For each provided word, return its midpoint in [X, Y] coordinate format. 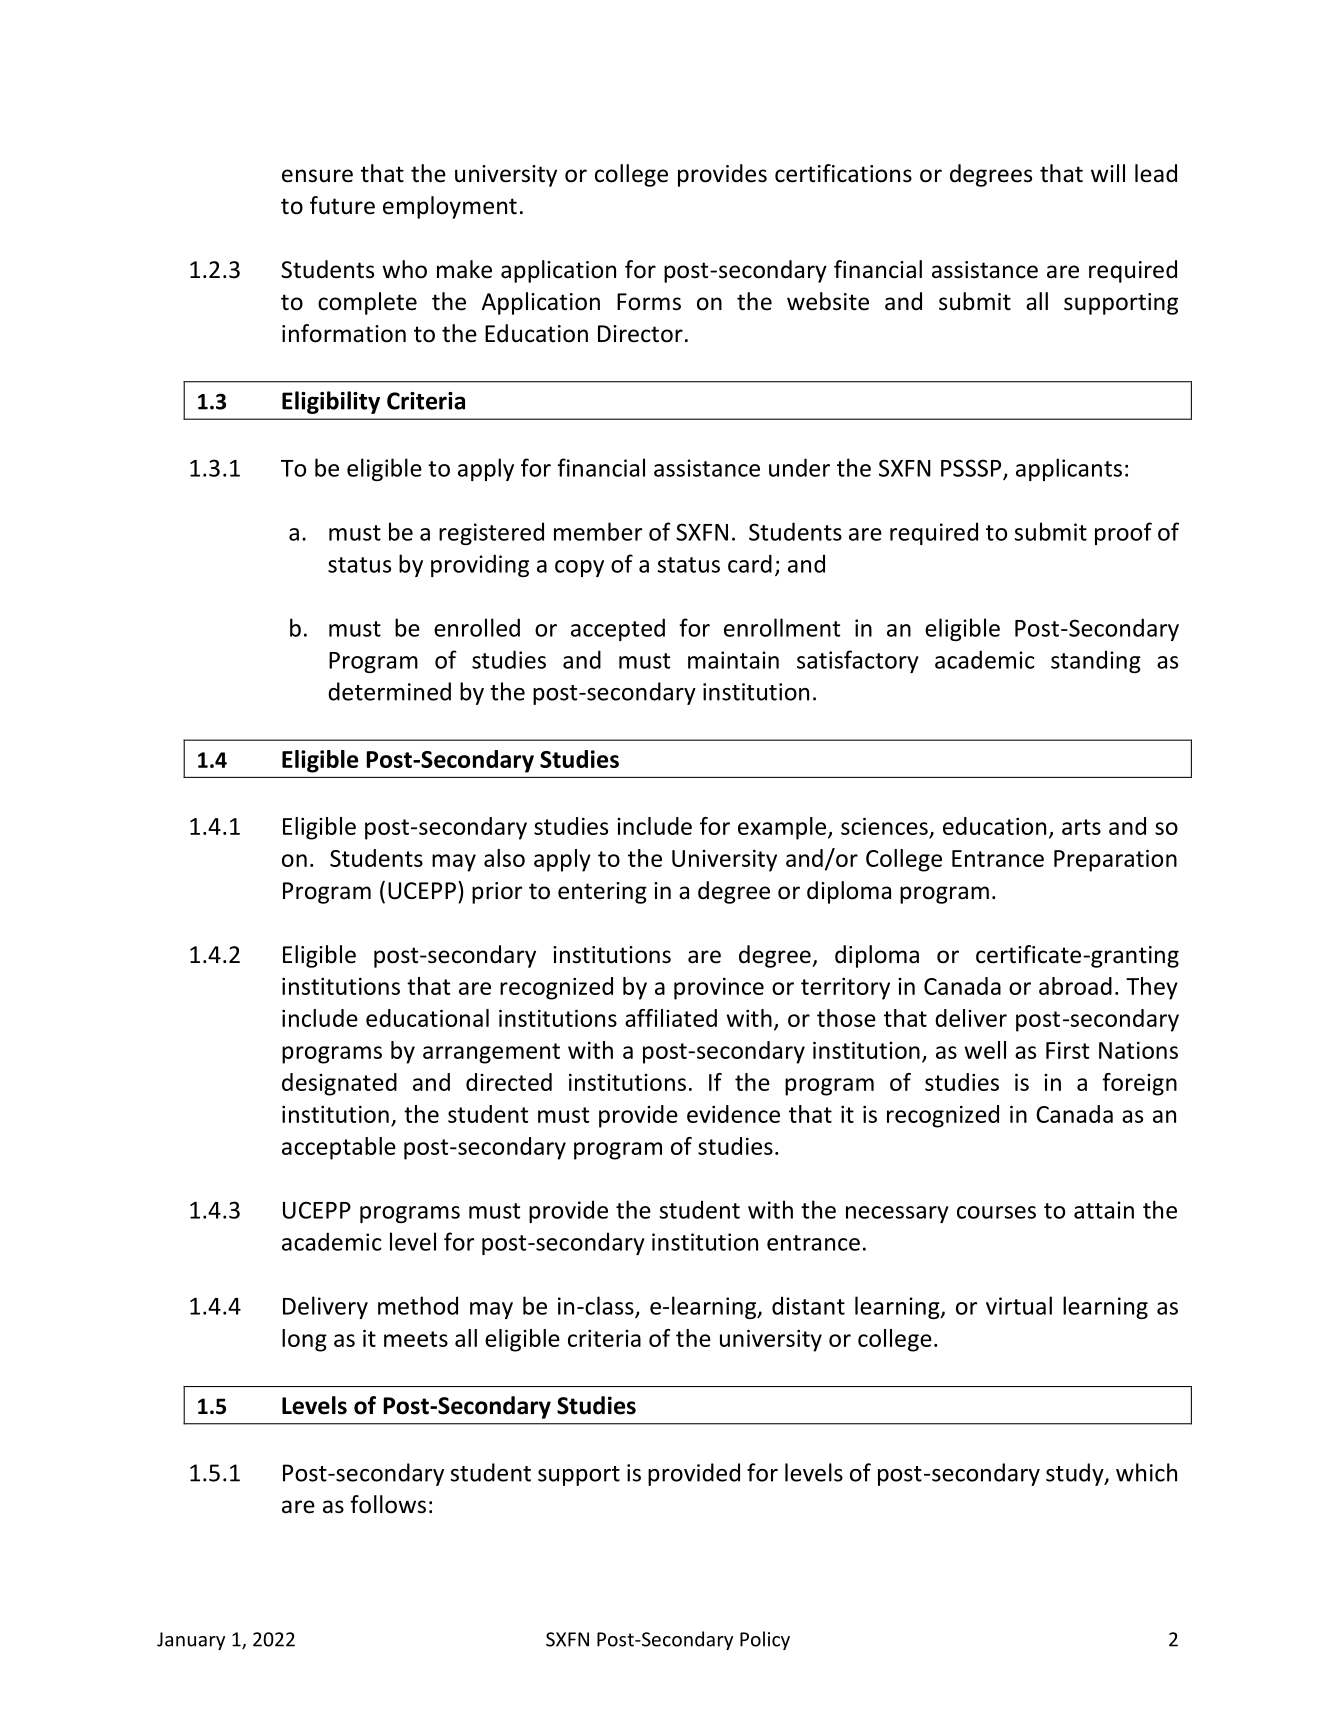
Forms [649, 302]
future [342, 205]
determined [389, 691]
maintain [733, 660]
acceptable [339, 1148]
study [1076, 1474]
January [191, 1641]
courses [996, 1212]
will [1108, 173]
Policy [765, 1640]
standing [1096, 661]
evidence [733, 1114]
